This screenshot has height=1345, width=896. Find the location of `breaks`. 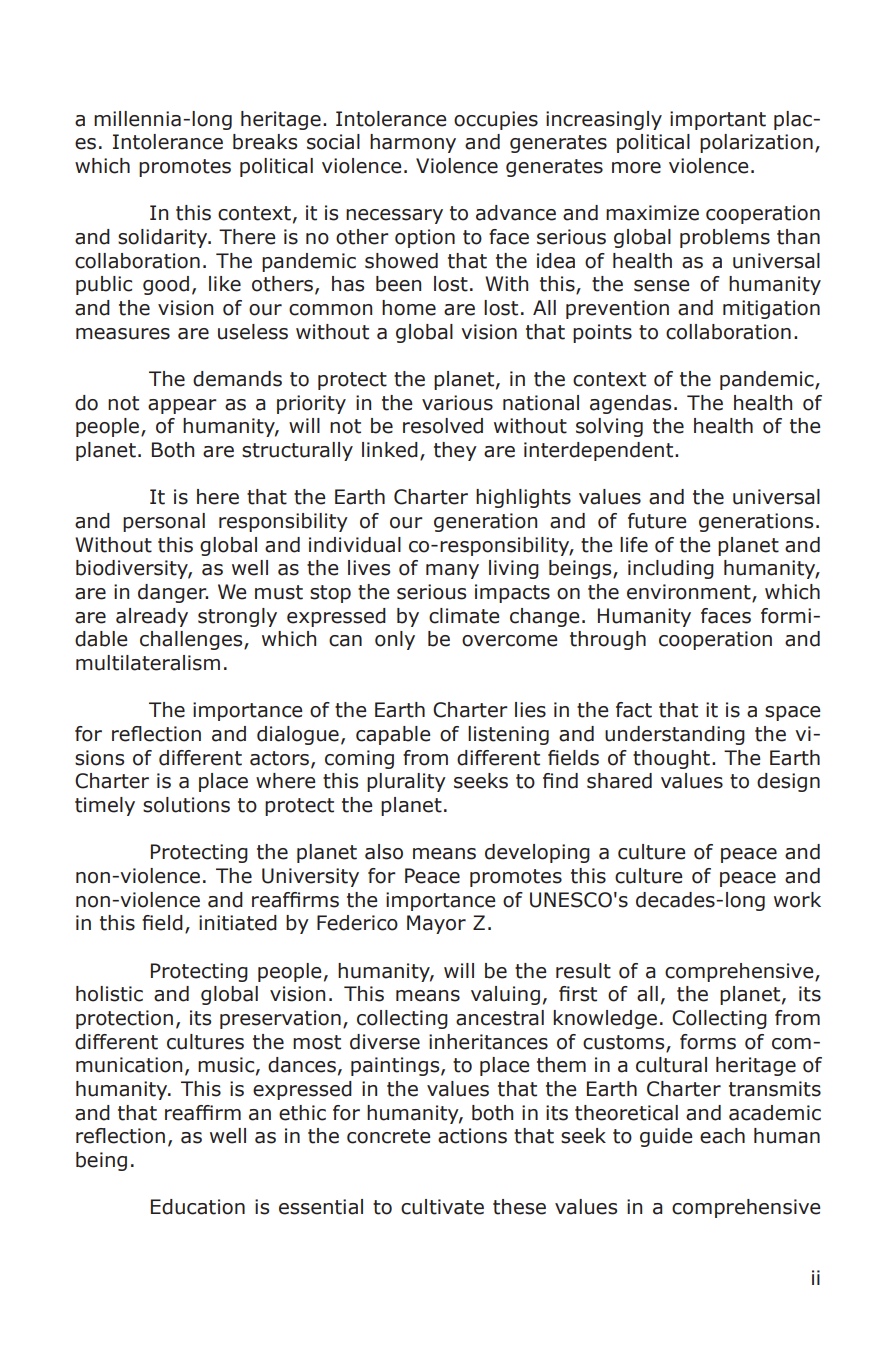

breaks is located at coordinates (265, 142).
